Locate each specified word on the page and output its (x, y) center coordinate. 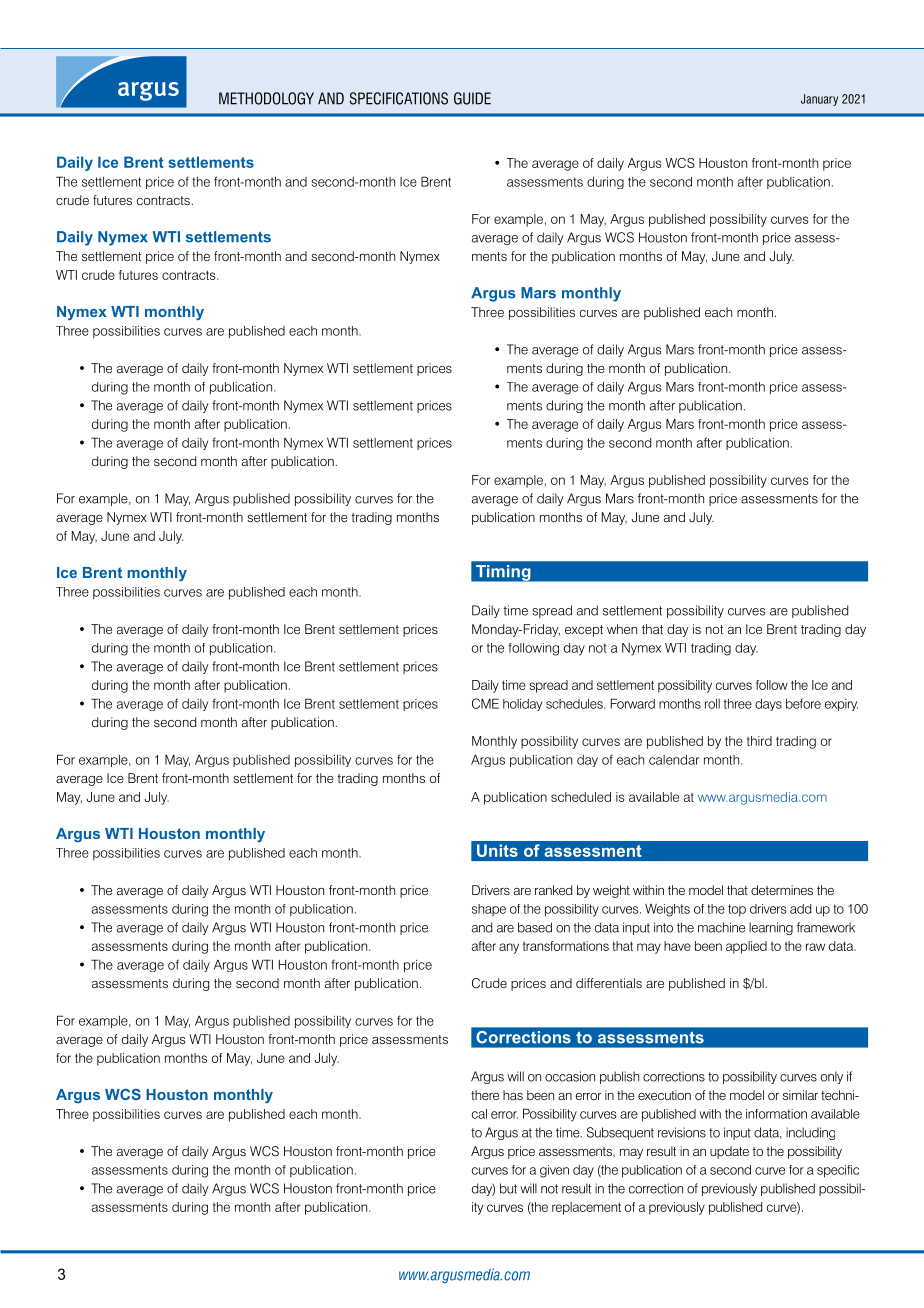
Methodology (266, 98)
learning (771, 928)
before (803, 703)
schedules (575, 704)
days (768, 705)
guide (472, 98)
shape (489, 910)
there (485, 1095)
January (819, 100)
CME (485, 703)
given (554, 1171)
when (622, 629)
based (535, 927)
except (584, 631)
